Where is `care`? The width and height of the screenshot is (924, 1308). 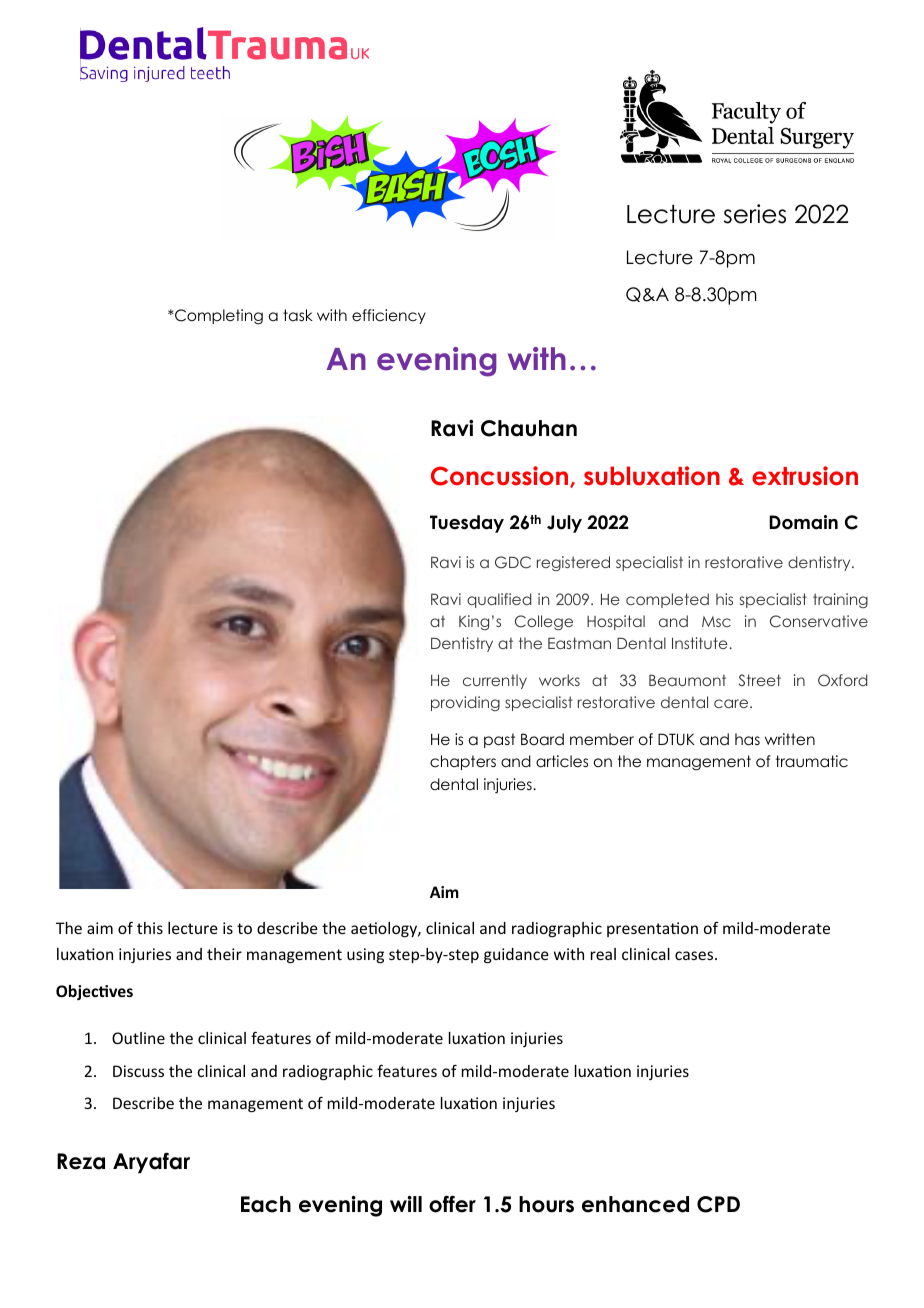
care is located at coordinates (732, 703).
